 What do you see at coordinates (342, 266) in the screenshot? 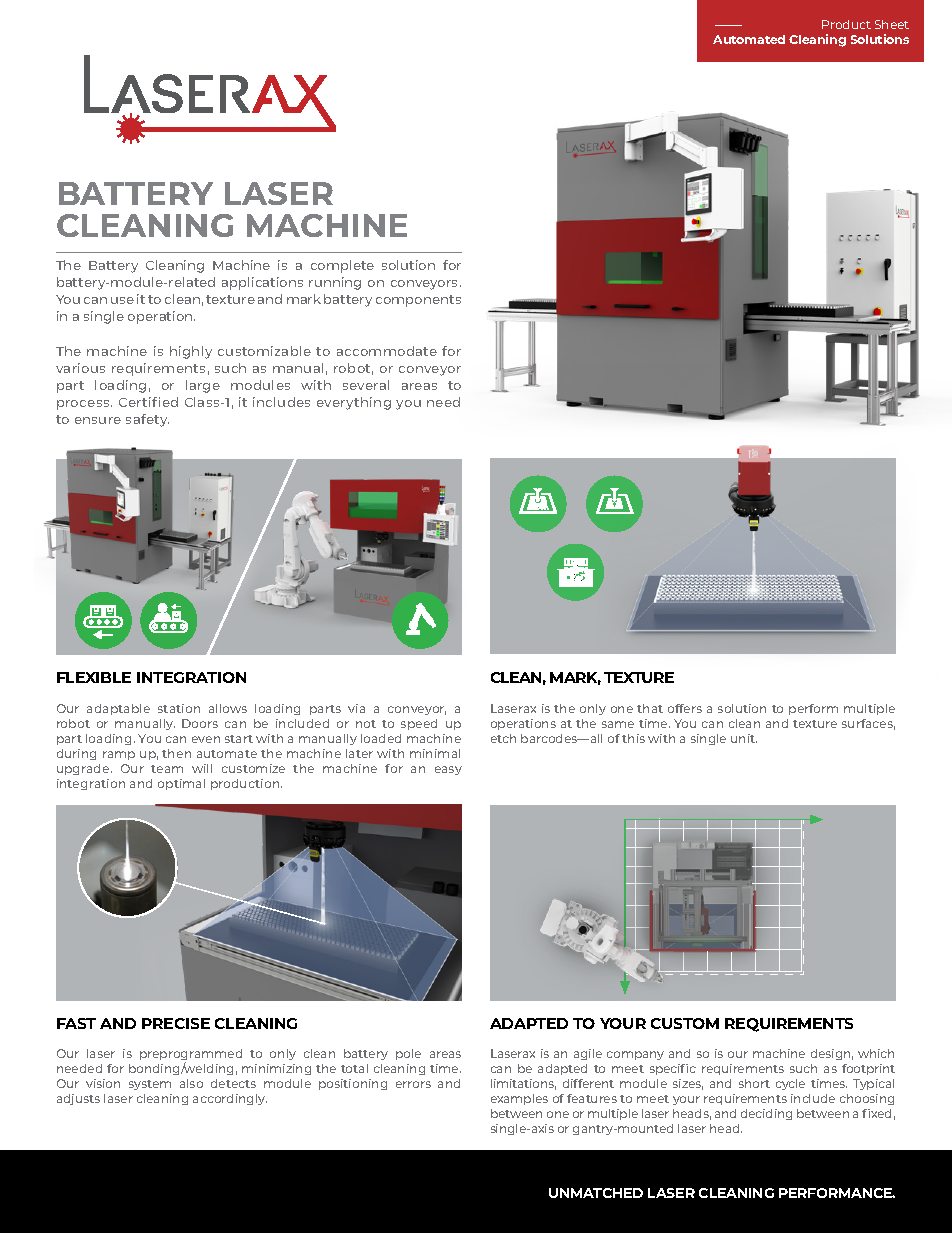
I see `complete` at bounding box center [342, 266].
